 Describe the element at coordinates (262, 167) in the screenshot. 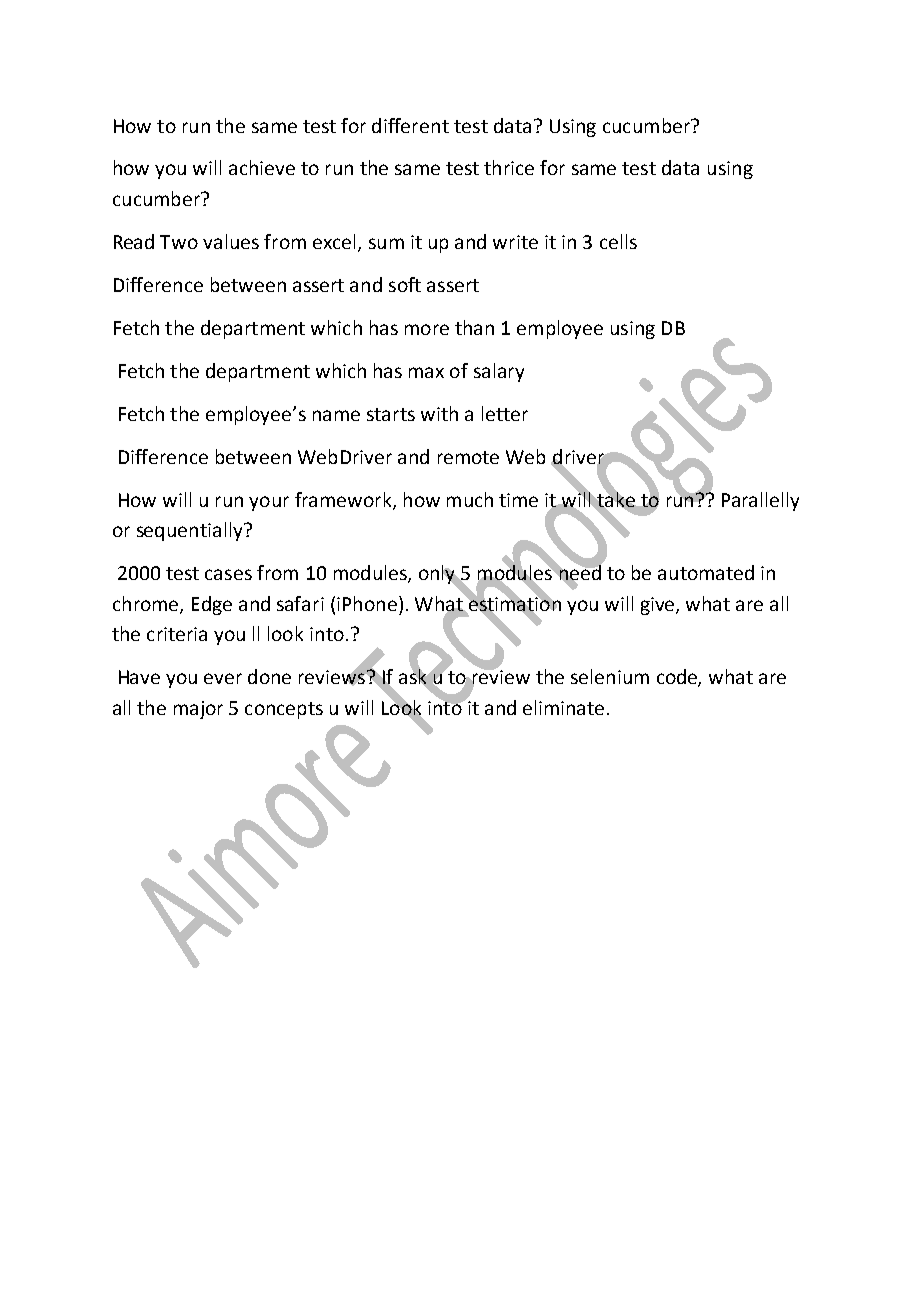

I see `achieve` at that location.
